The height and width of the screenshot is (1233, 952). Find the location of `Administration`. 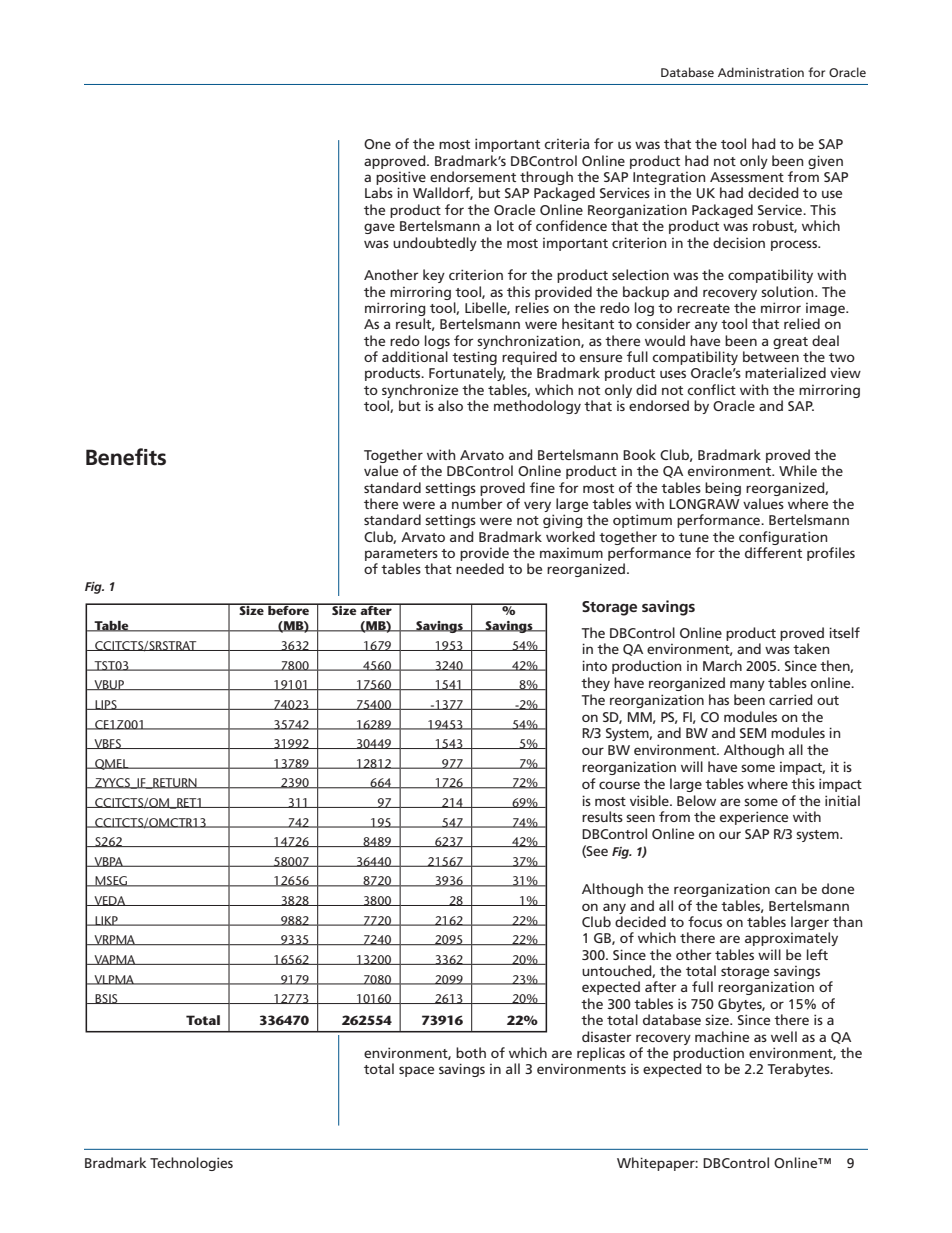

Administration is located at coordinates (761, 72).
